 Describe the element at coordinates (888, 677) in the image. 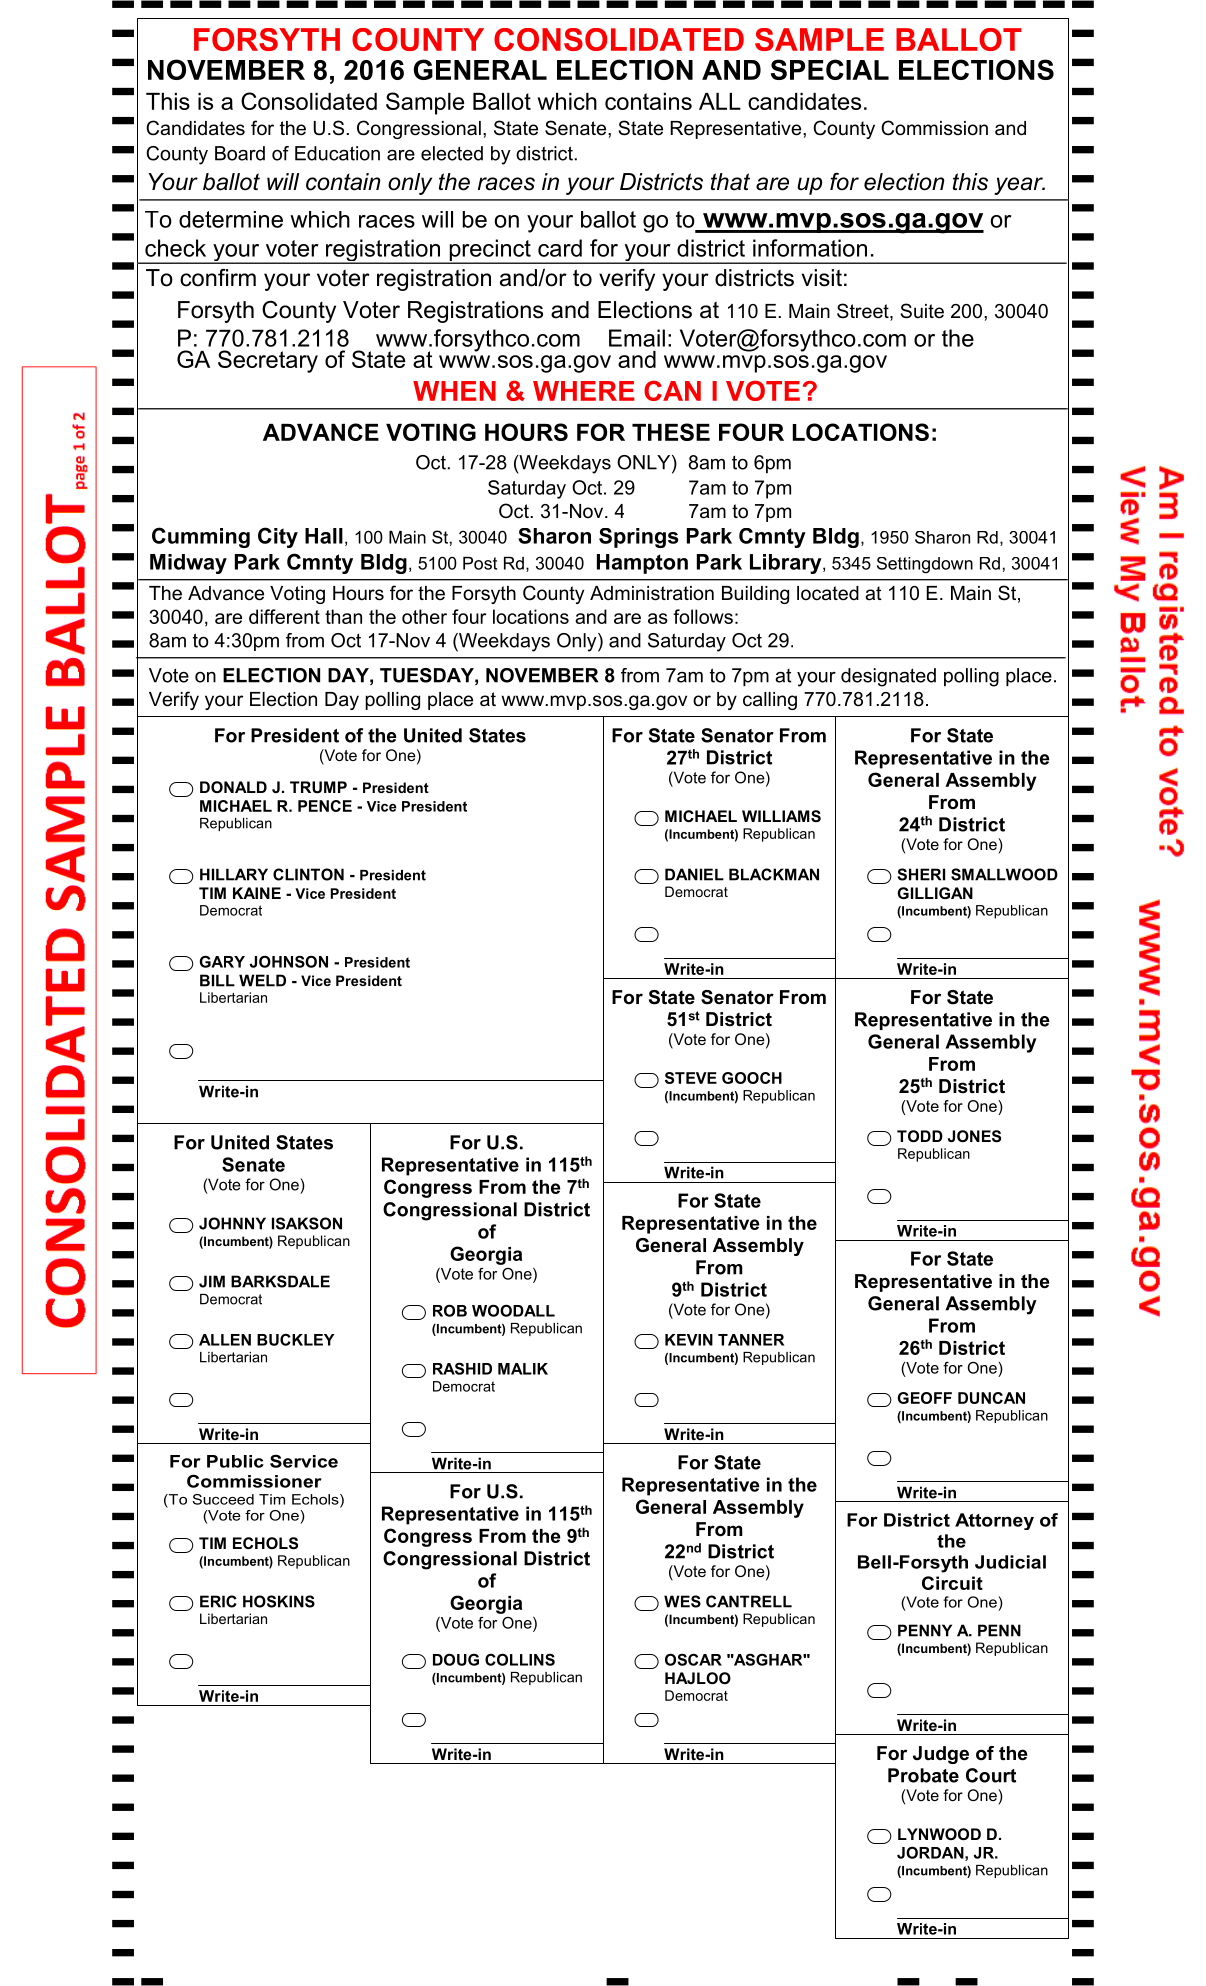

I see `designated` at that location.
